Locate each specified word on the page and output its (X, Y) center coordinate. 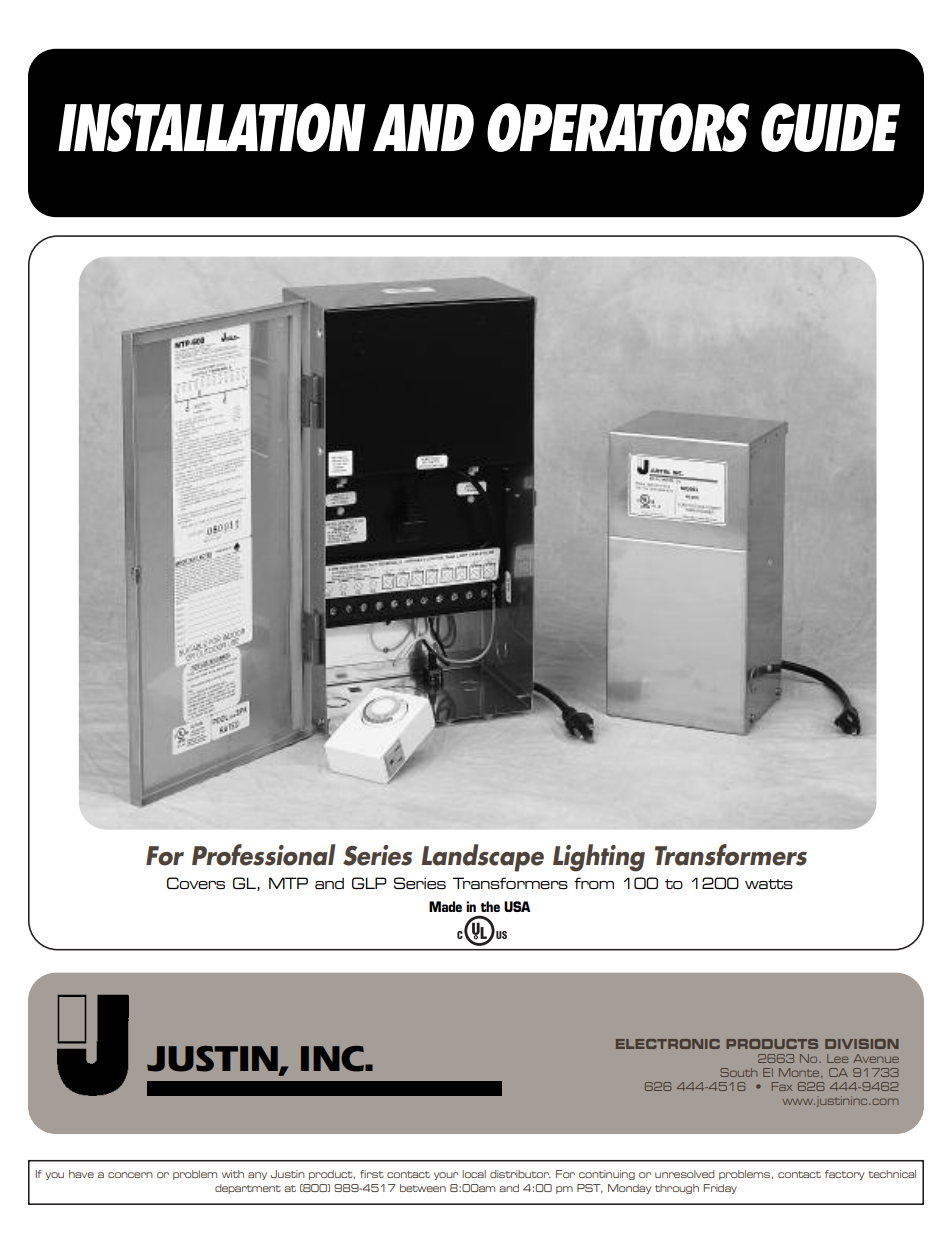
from (594, 883)
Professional (264, 855)
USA (517, 906)
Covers (196, 883)
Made (445, 906)
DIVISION (862, 1044)
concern (130, 1175)
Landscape (482, 858)
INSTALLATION (212, 127)
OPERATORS (618, 127)
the (490, 906)
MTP (288, 883)
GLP (369, 883)
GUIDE (830, 127)
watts (769, 884)
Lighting (599, 858)
